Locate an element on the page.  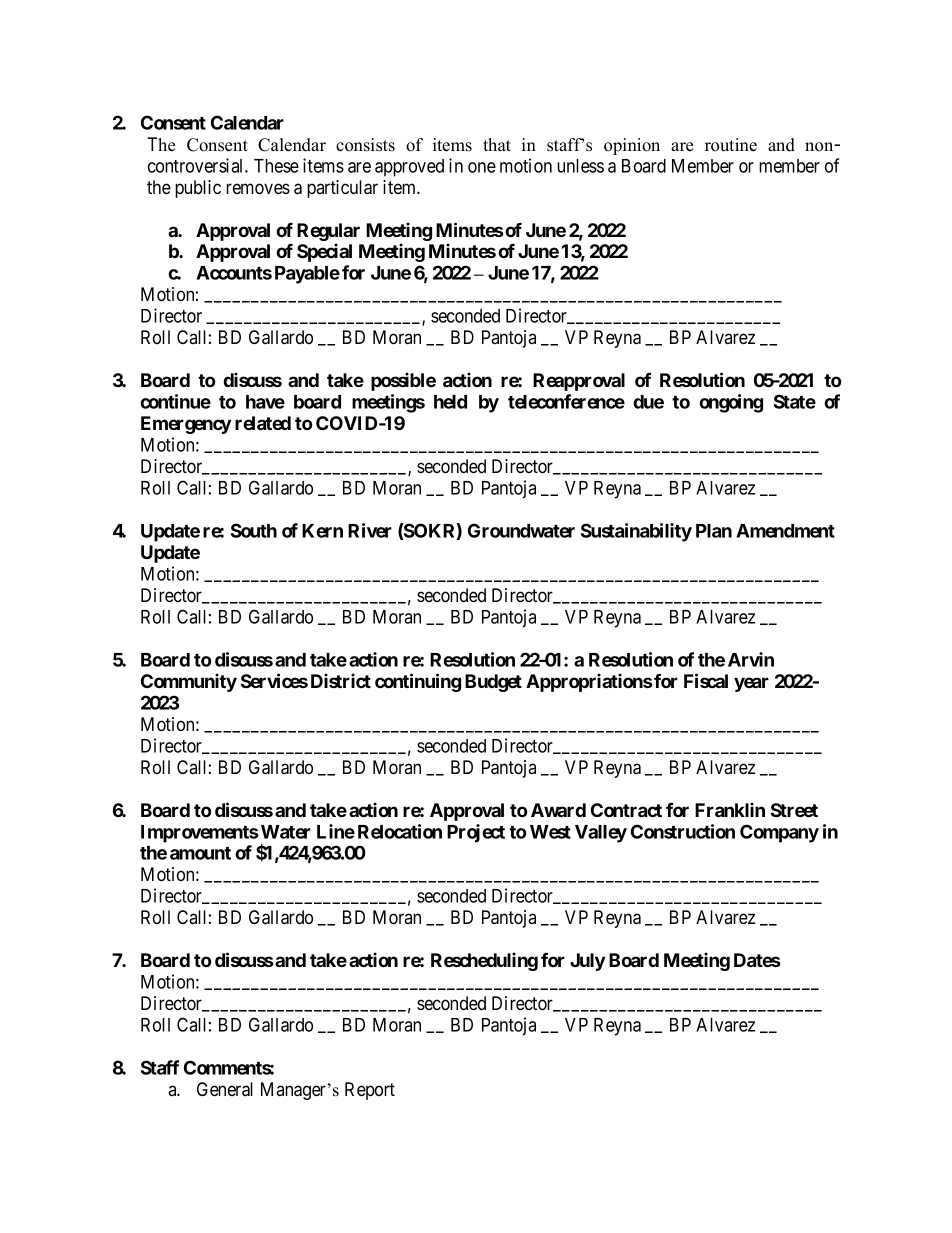
Line is located at coordinates (336, 831).
